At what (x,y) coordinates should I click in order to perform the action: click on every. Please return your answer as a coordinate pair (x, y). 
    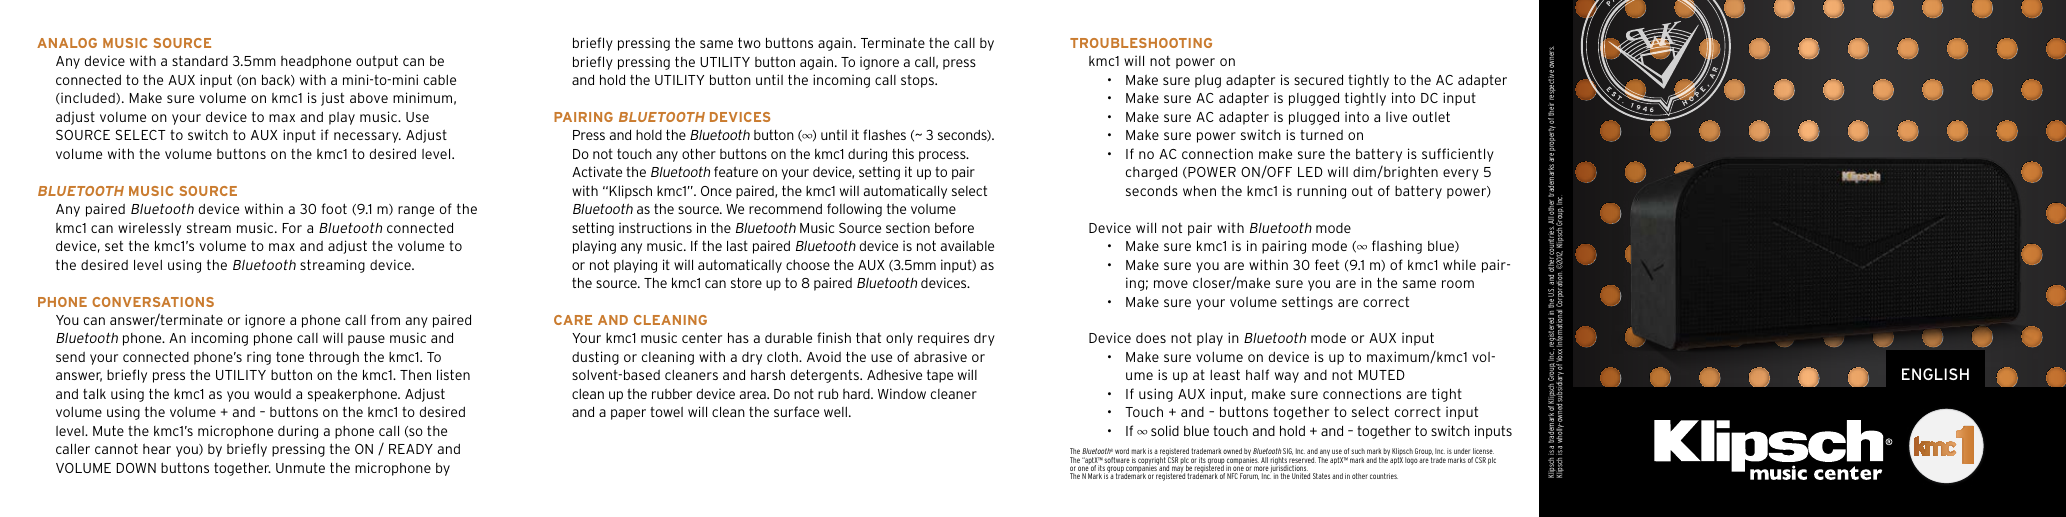
    Looking at the image, I should click on (1461, 174).
